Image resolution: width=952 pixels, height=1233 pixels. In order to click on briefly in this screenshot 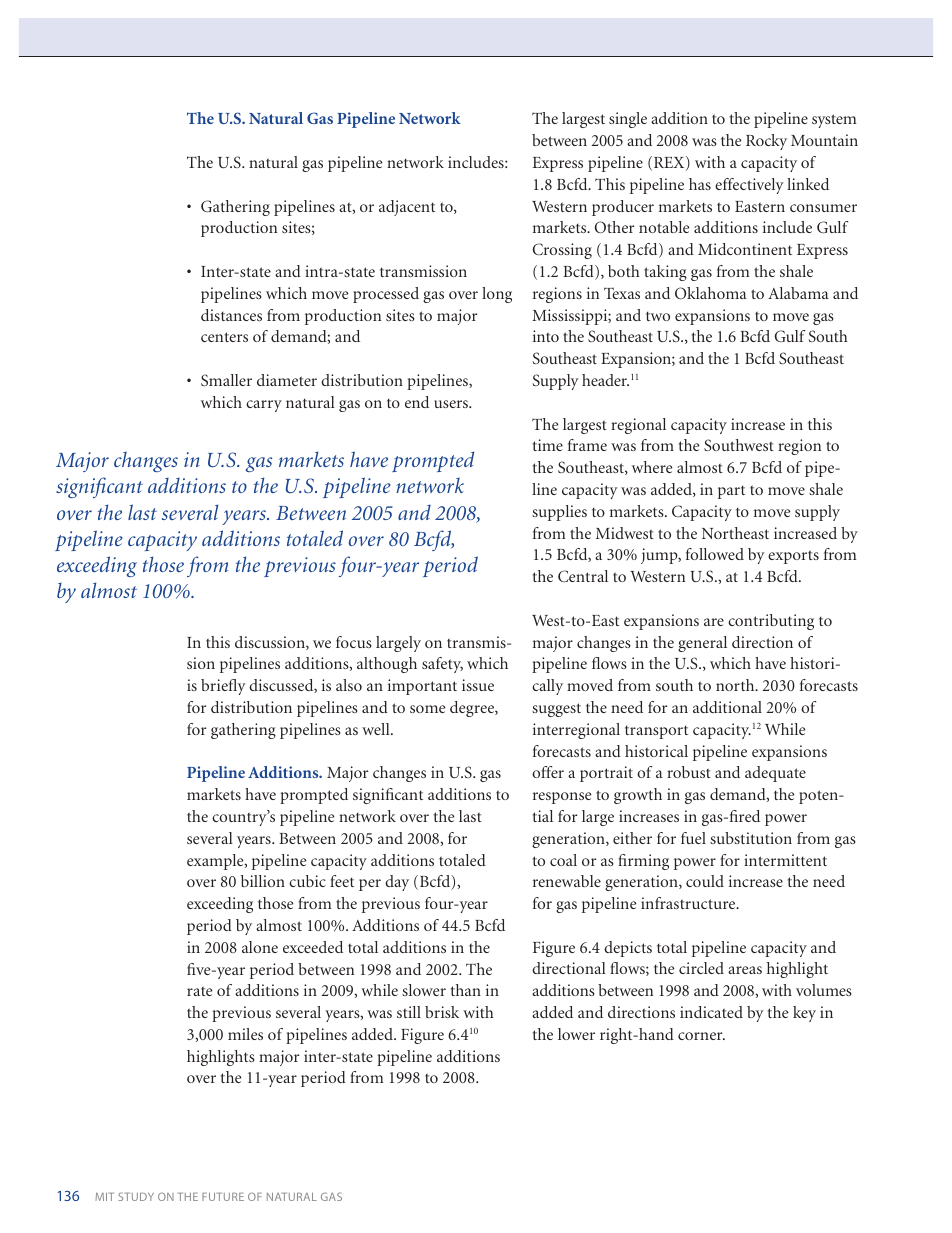, I will do `click(223, 687)`.
